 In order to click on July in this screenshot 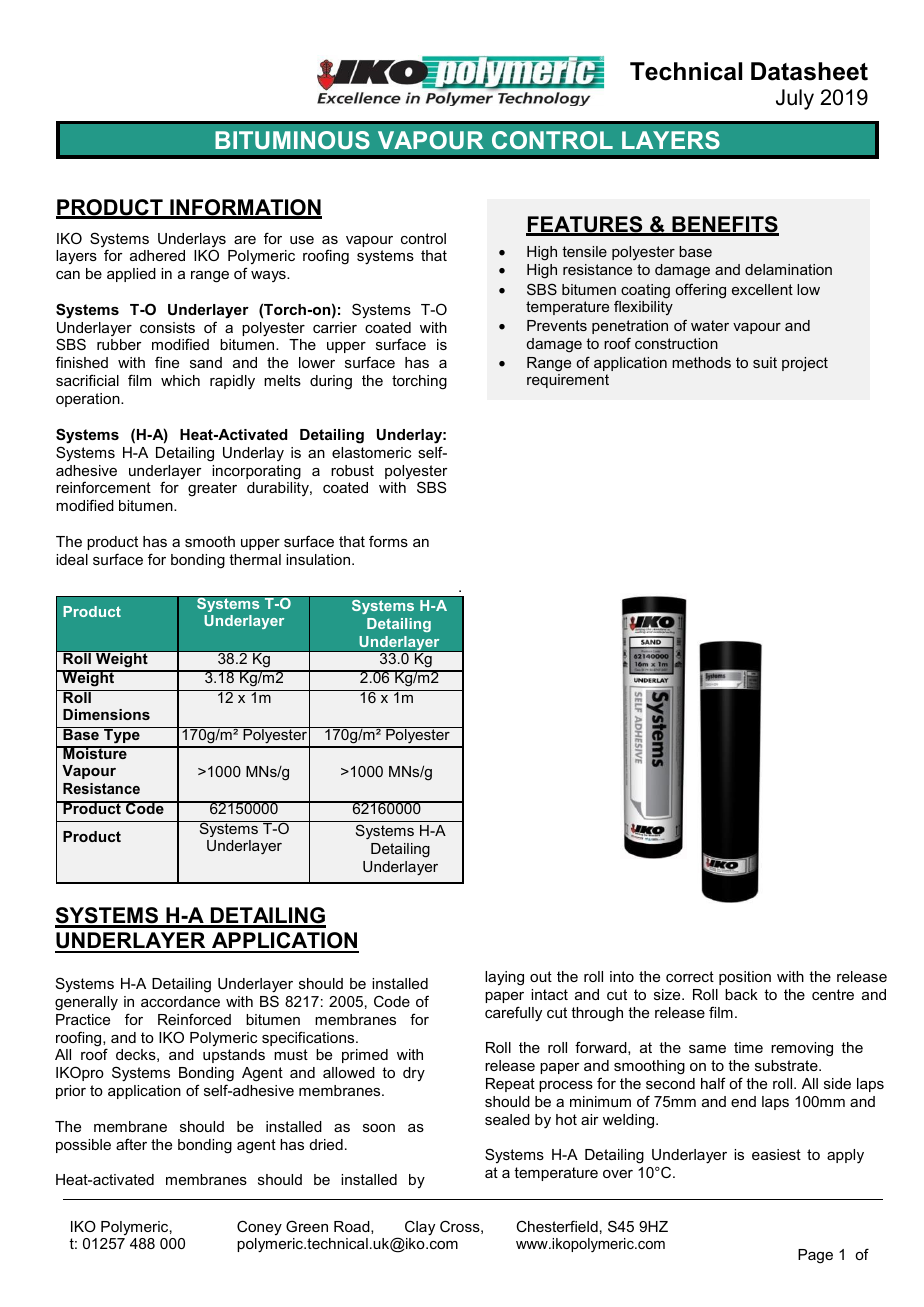, I will do `click(795, 99)`.
